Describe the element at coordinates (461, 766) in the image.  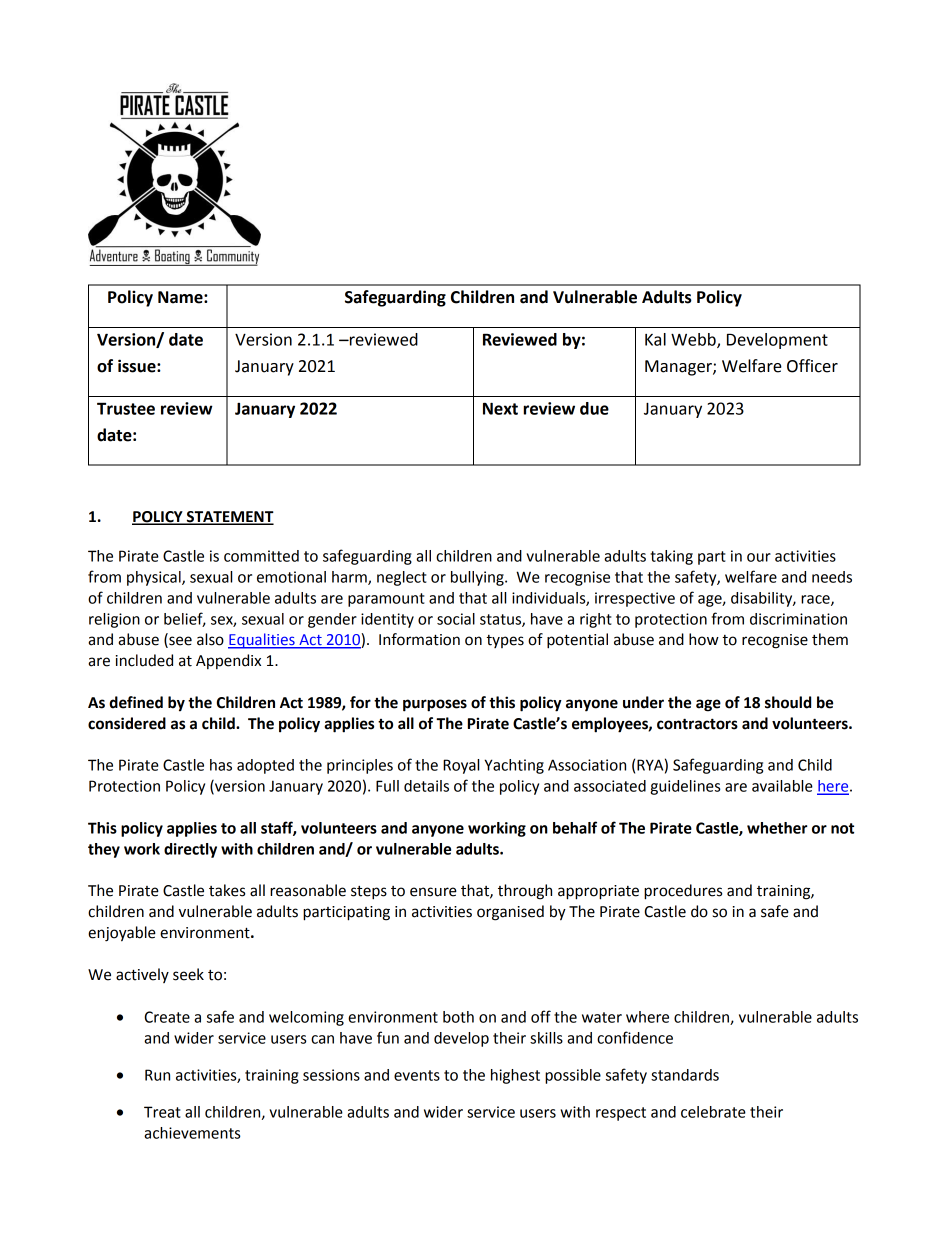
I see `Royal` at that location.
